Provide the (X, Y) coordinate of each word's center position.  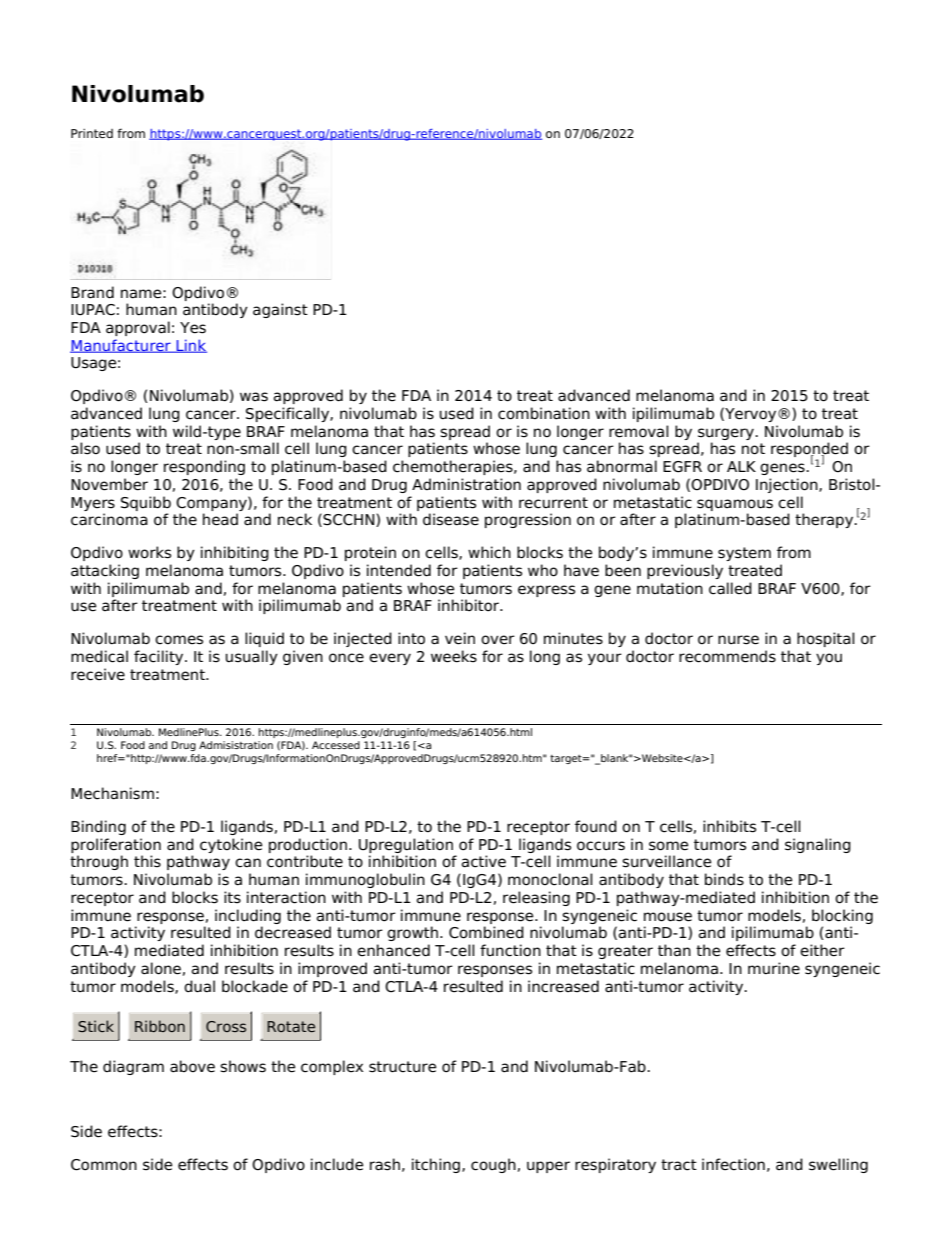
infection (733, 1164)
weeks (454, 656)
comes (179, 640)
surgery (727, 434)
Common (104, 1165)
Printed (92, 133)
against (280, 310)
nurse (738, 640)
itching (437, 1165)
